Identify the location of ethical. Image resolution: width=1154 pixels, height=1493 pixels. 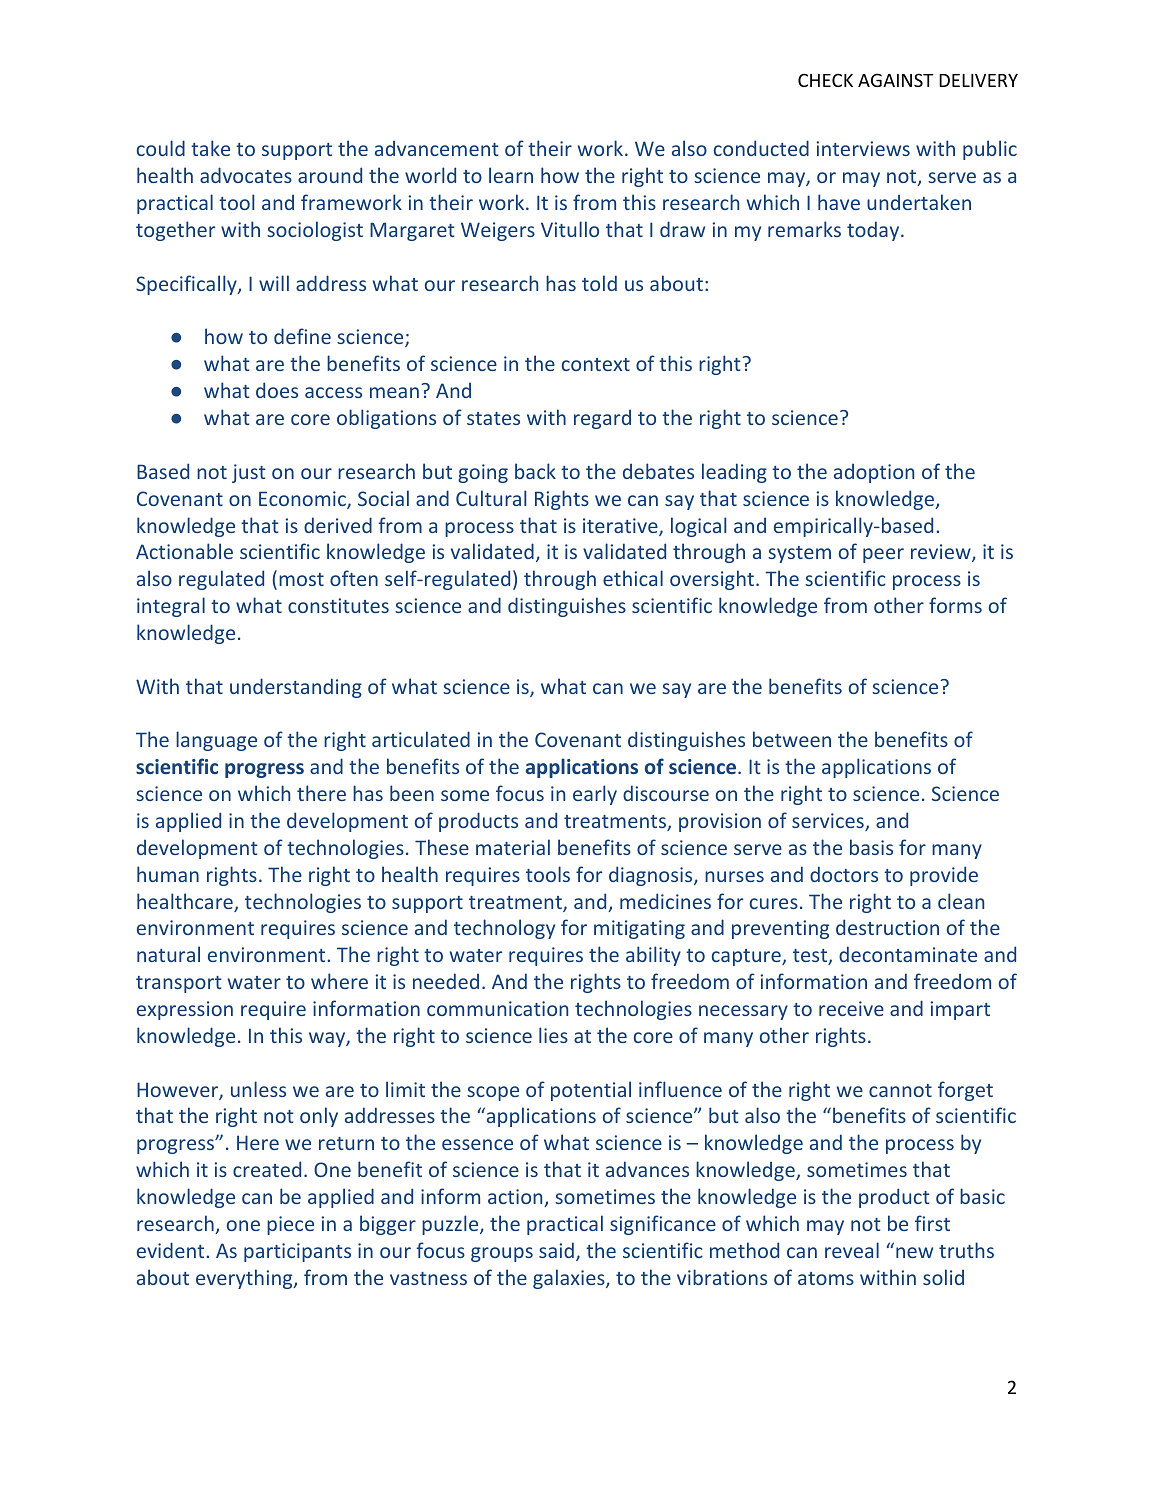
(633, 578).
